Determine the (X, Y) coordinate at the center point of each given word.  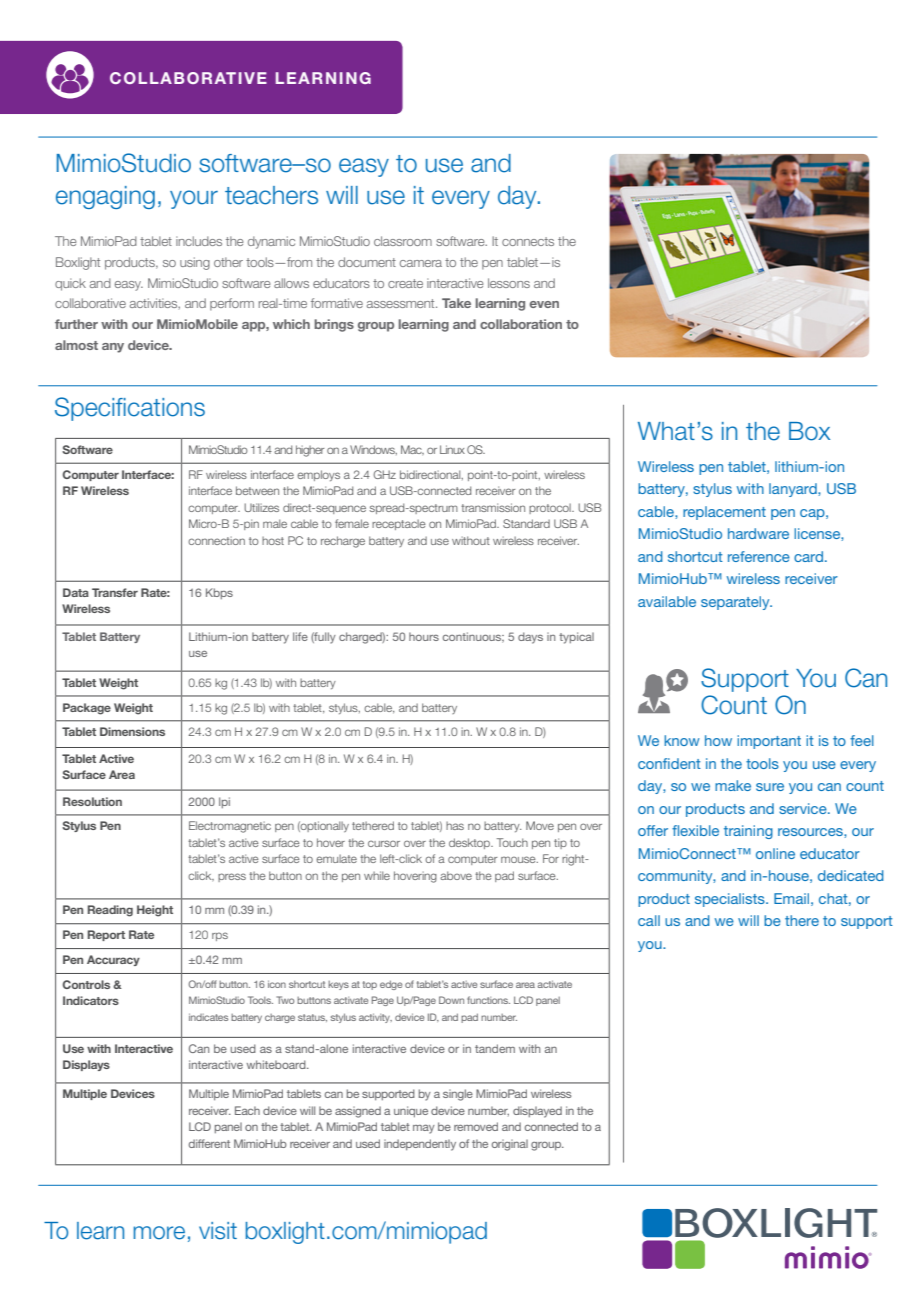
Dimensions (132, 731)
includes (199, 241)
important (769, 742)
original (510, 1145)
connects (528, 241)
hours (424, 636)
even (544, 304)
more (159, 1233)
